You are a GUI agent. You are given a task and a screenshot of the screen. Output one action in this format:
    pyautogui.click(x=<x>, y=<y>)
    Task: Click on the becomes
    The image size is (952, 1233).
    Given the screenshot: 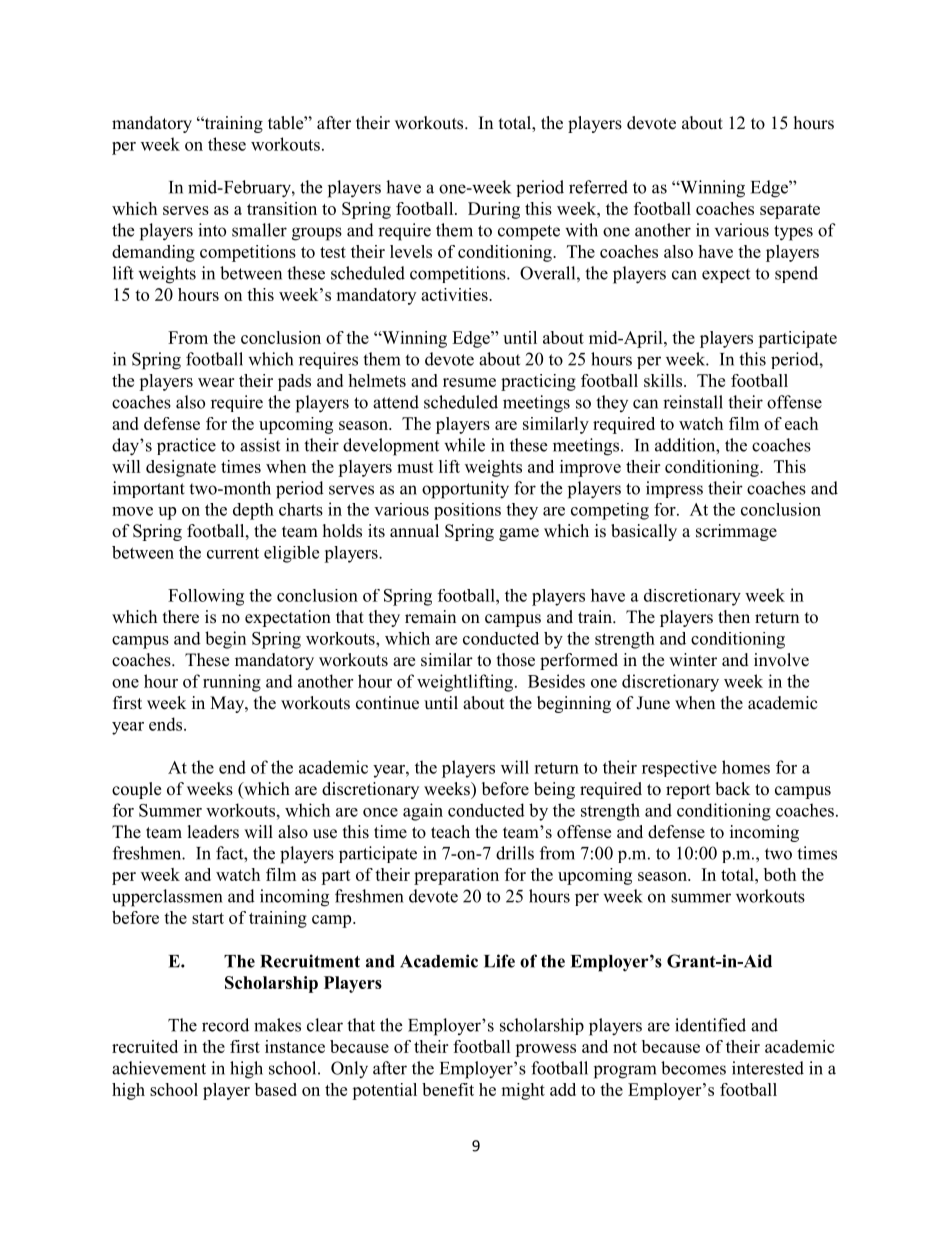 What is the action you would take?
    pyautogui.click(x=693, y=1068)
